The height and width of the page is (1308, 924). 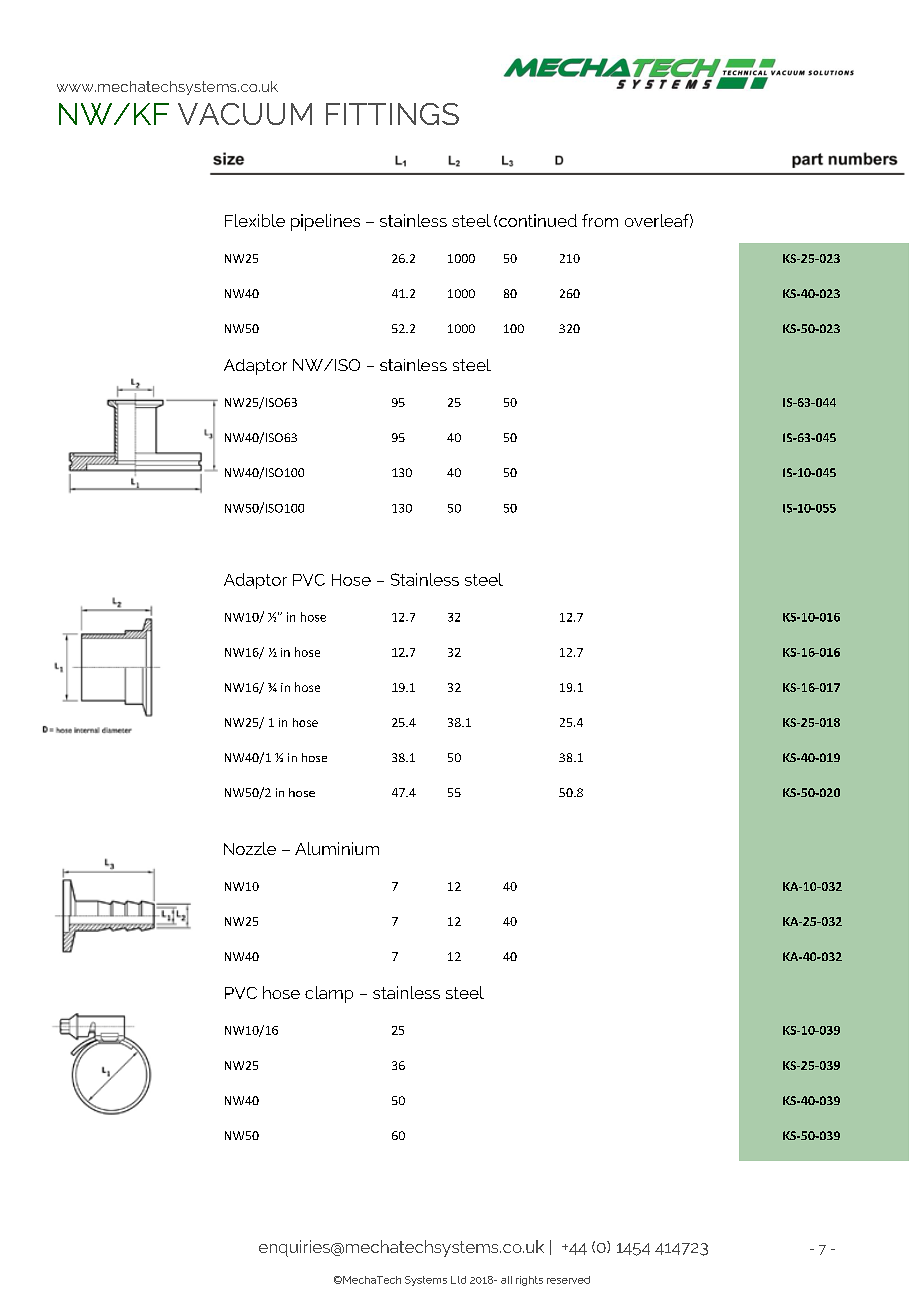 I want to click on Aluminium, so click(x=337, y=848).
